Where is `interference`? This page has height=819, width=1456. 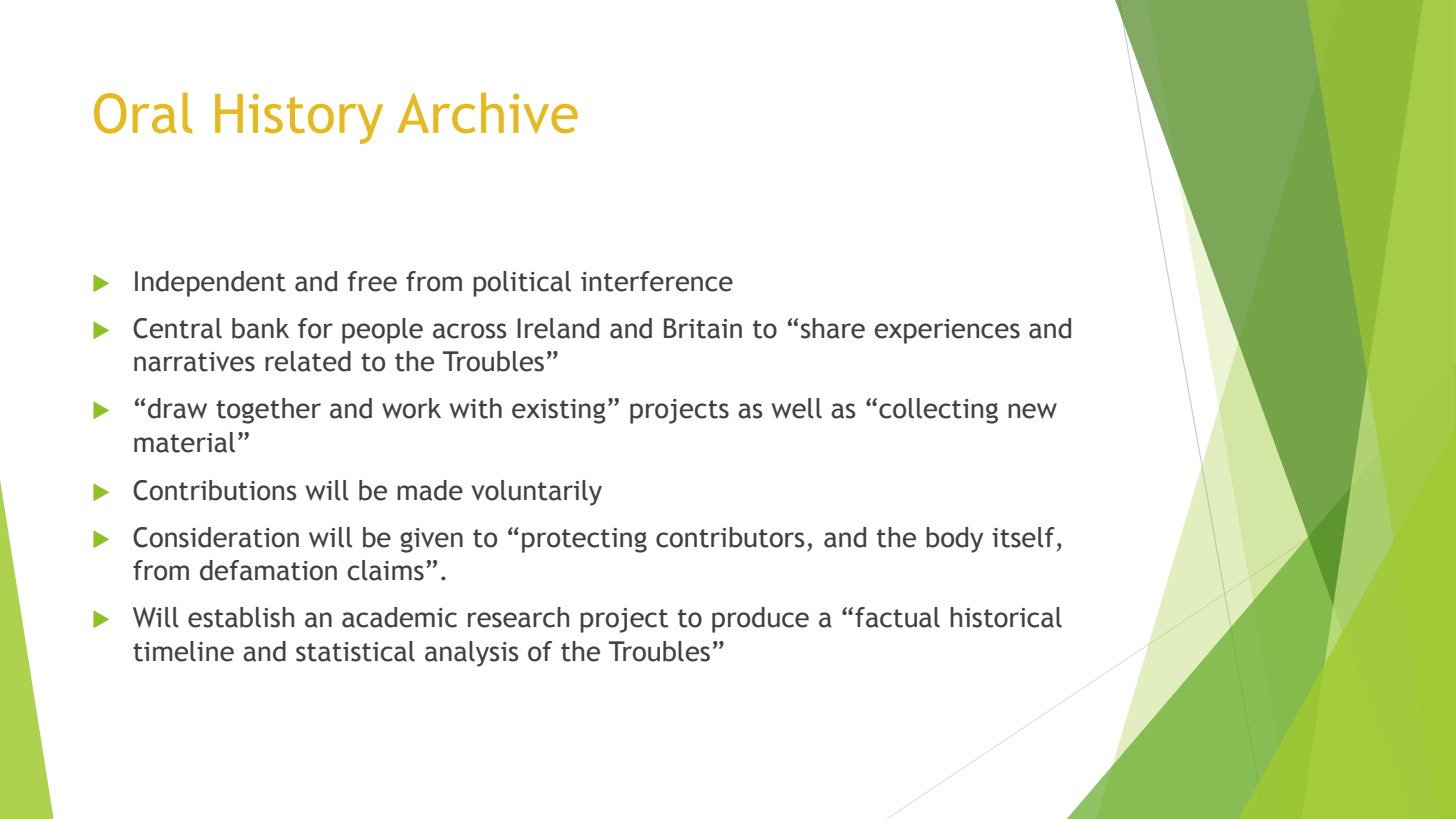
interference is located at coordinates (657, 281).
